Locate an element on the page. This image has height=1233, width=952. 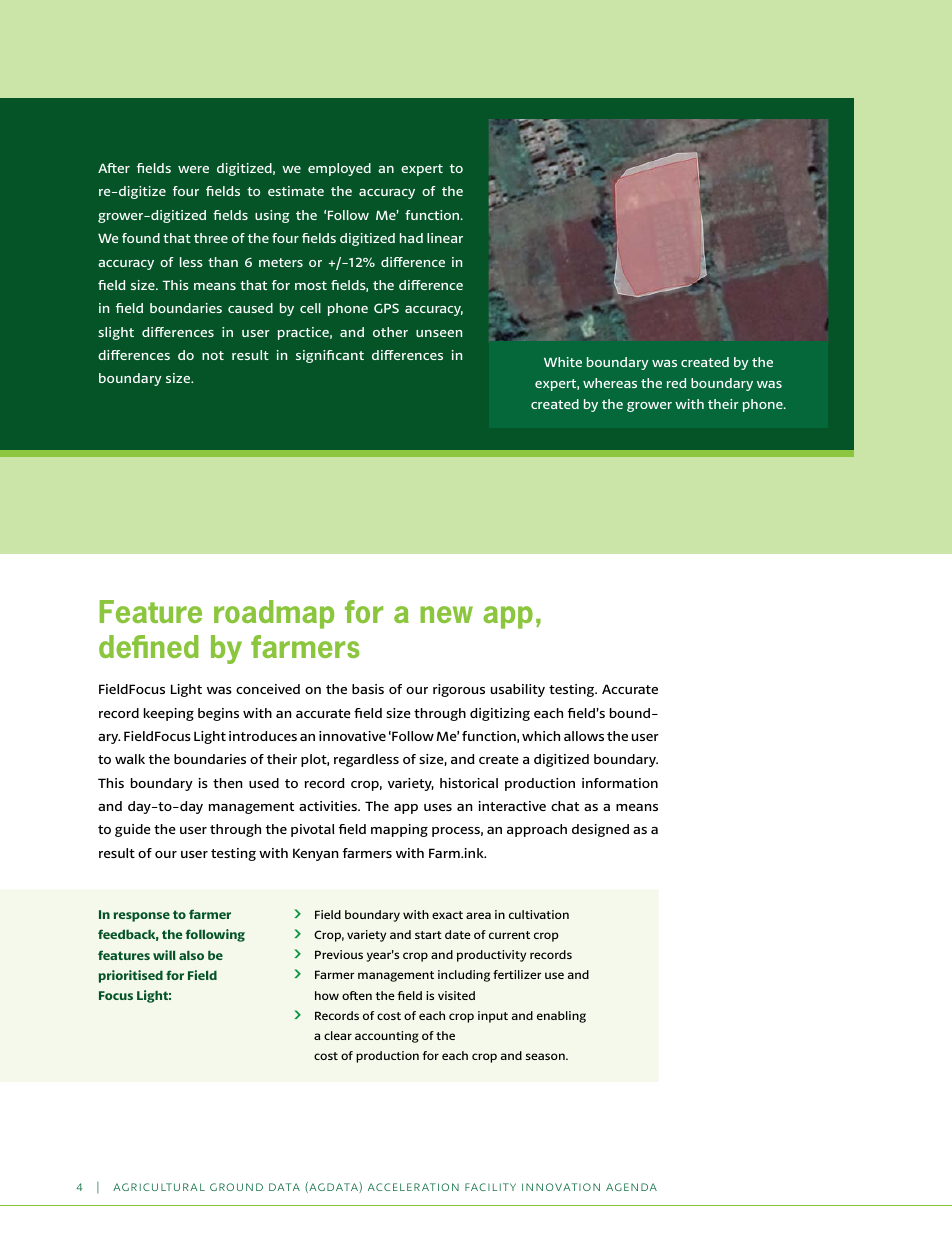
basis is located at coordinates (368, 689).
